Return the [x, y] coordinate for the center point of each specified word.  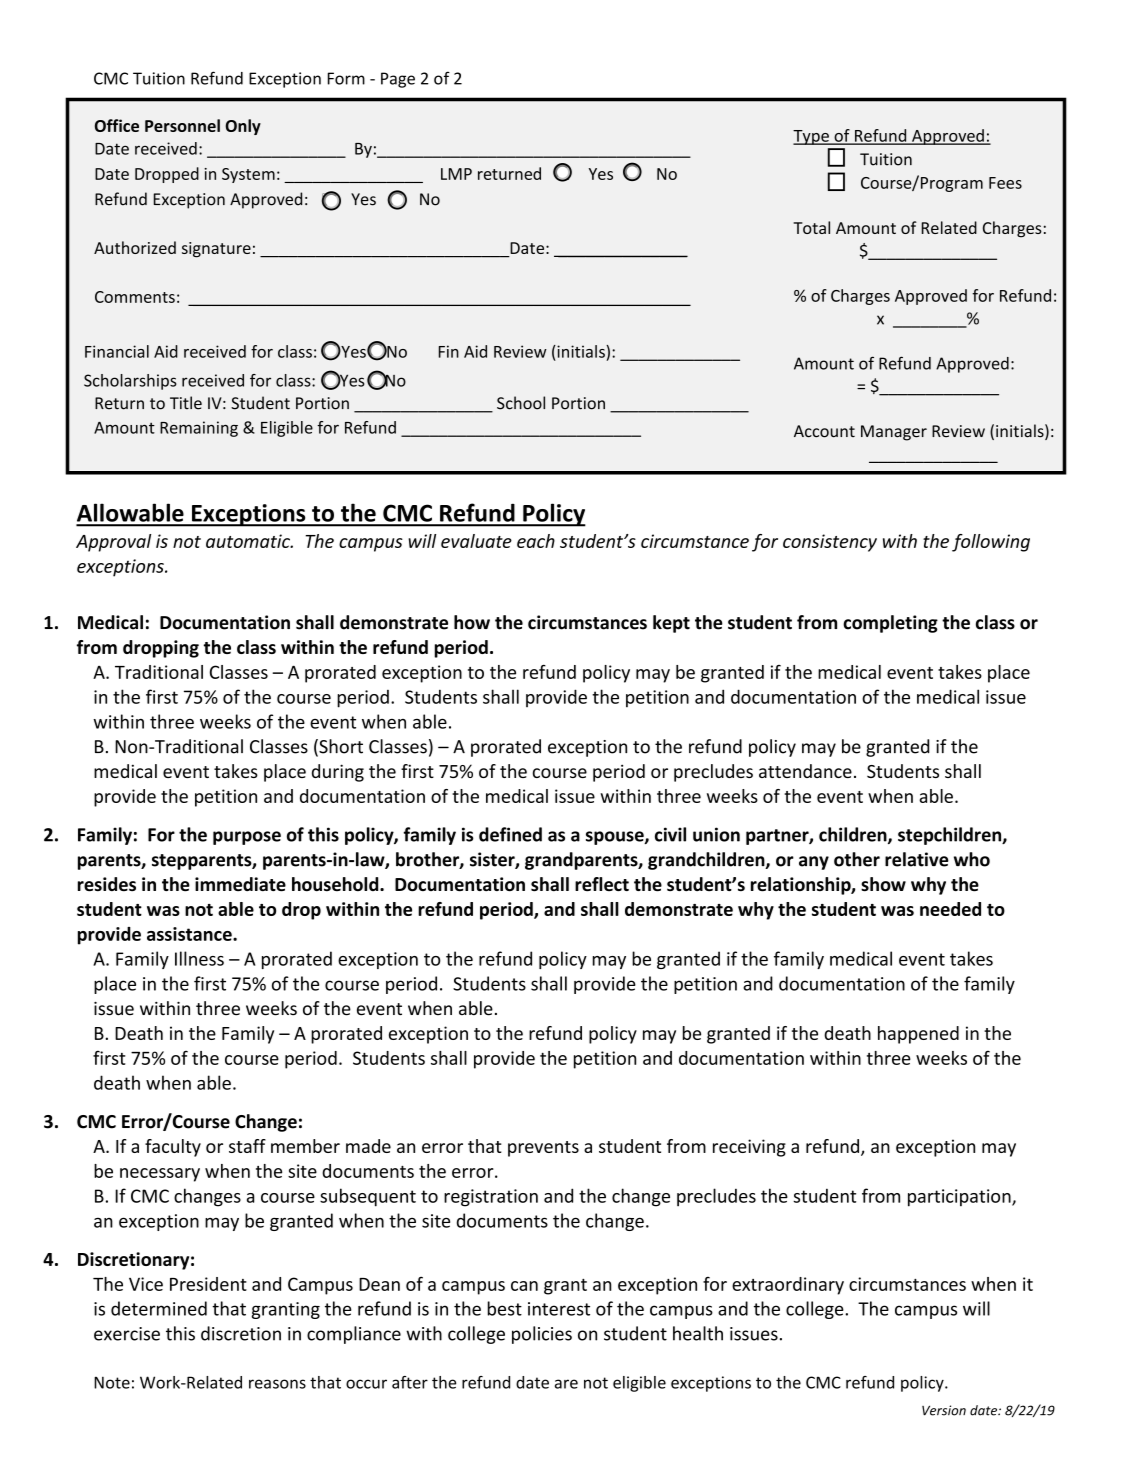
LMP [456, 174]
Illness [199, 958]
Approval [113, 543]
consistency [830, 543]
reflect [602, 884]
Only [243, 127]
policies [542, 1335]
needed [950, 909]
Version [944, 1410]
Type [812, 137]
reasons [277, 1384]
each [536, 541]
